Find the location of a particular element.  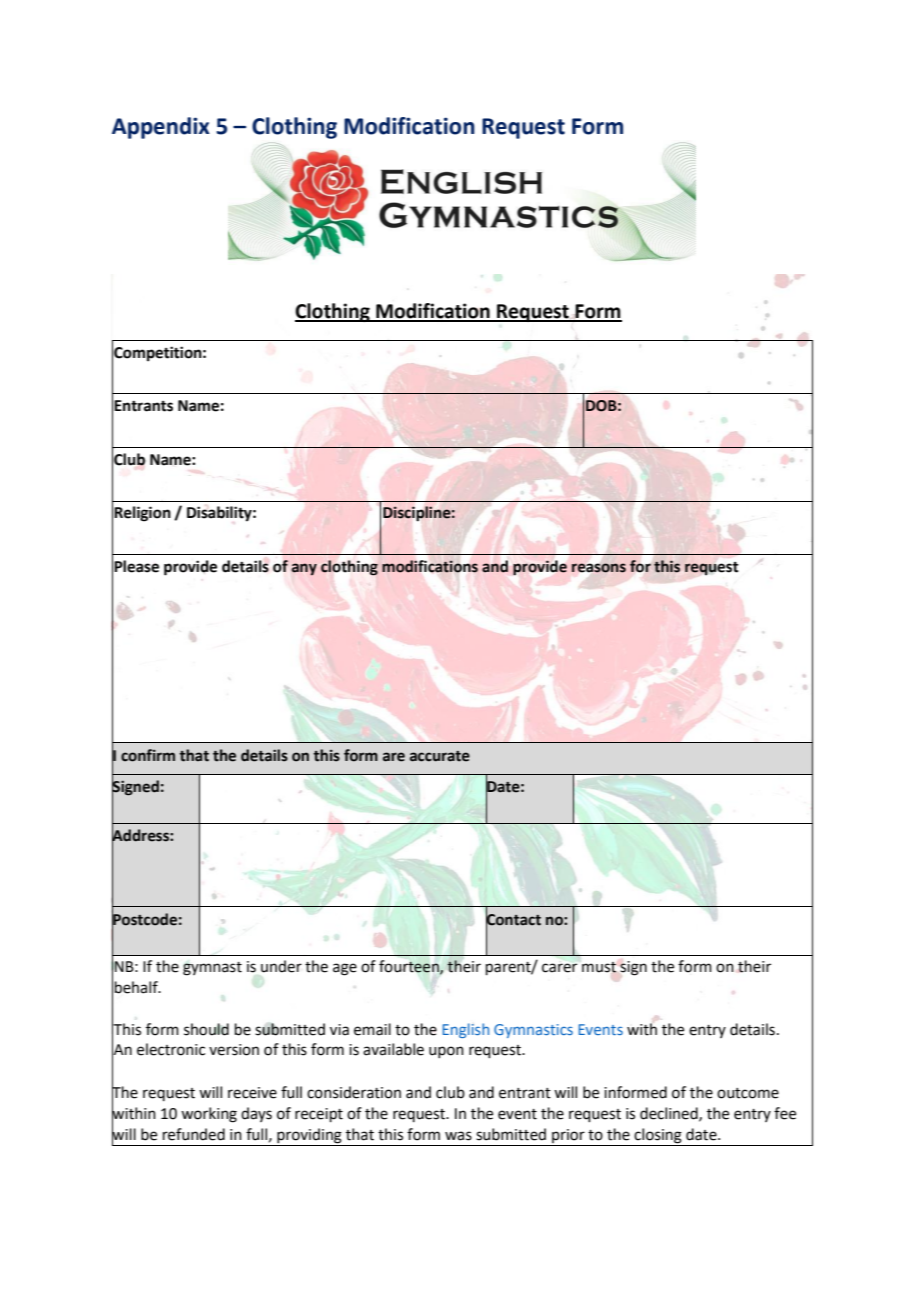

confirm is located at coordinates (148, 755).
